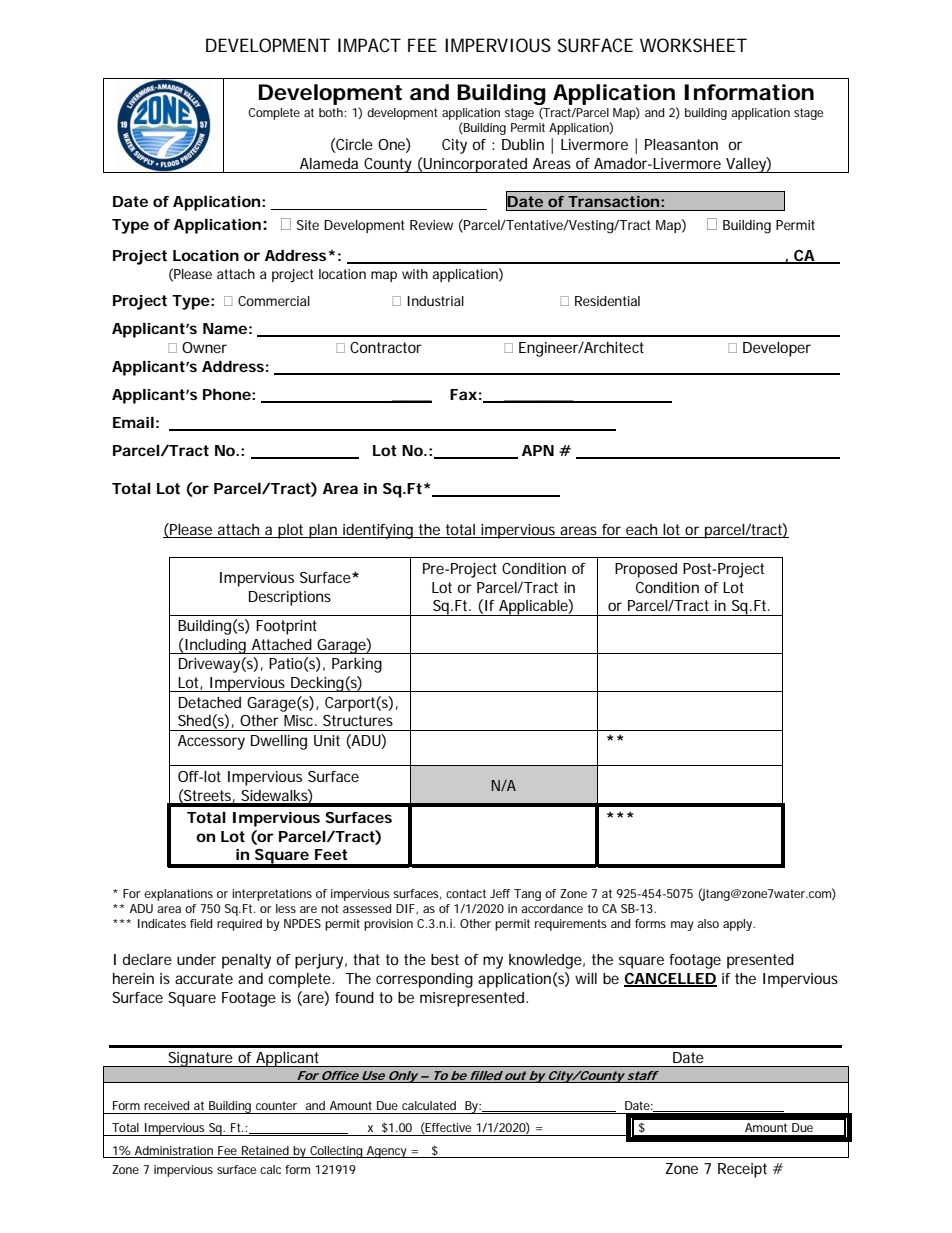  Describe the element at coordinates (742, 1170) in the page. I see `Receipt` at that location.
